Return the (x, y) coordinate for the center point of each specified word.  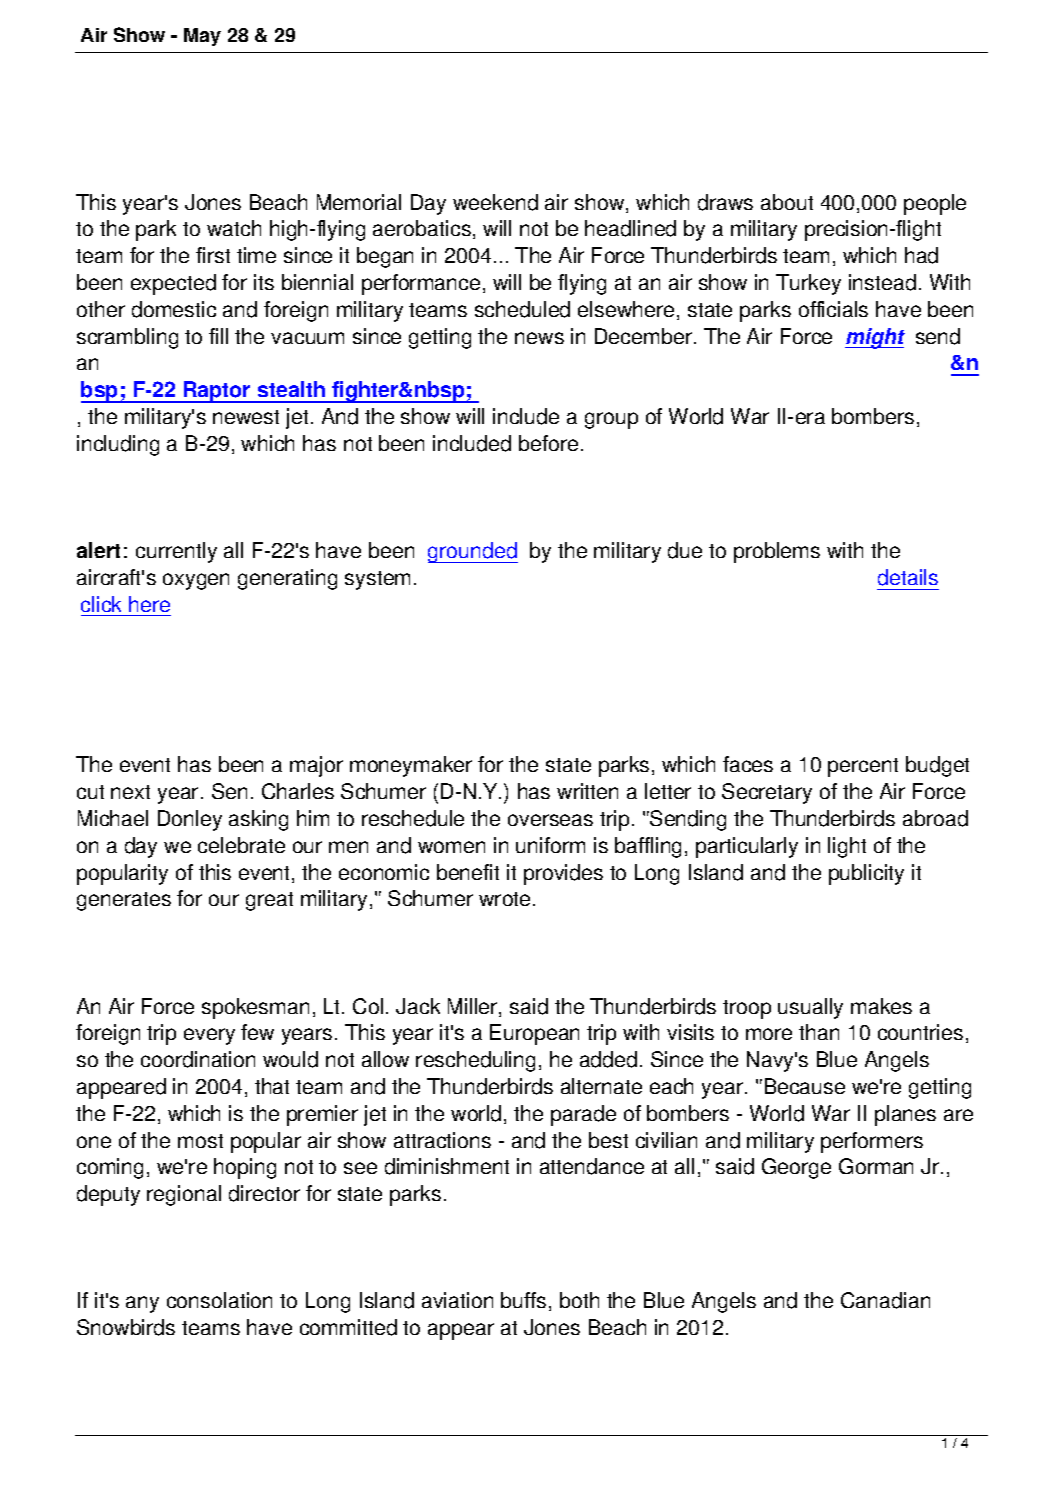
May (202, 37)
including (118, 445)
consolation (219, 1300)
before (548, 443)
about (787, 202)
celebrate (241, 845)
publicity (866, 874)
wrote (504, 899)
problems (777, 552)
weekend (495, 202)
